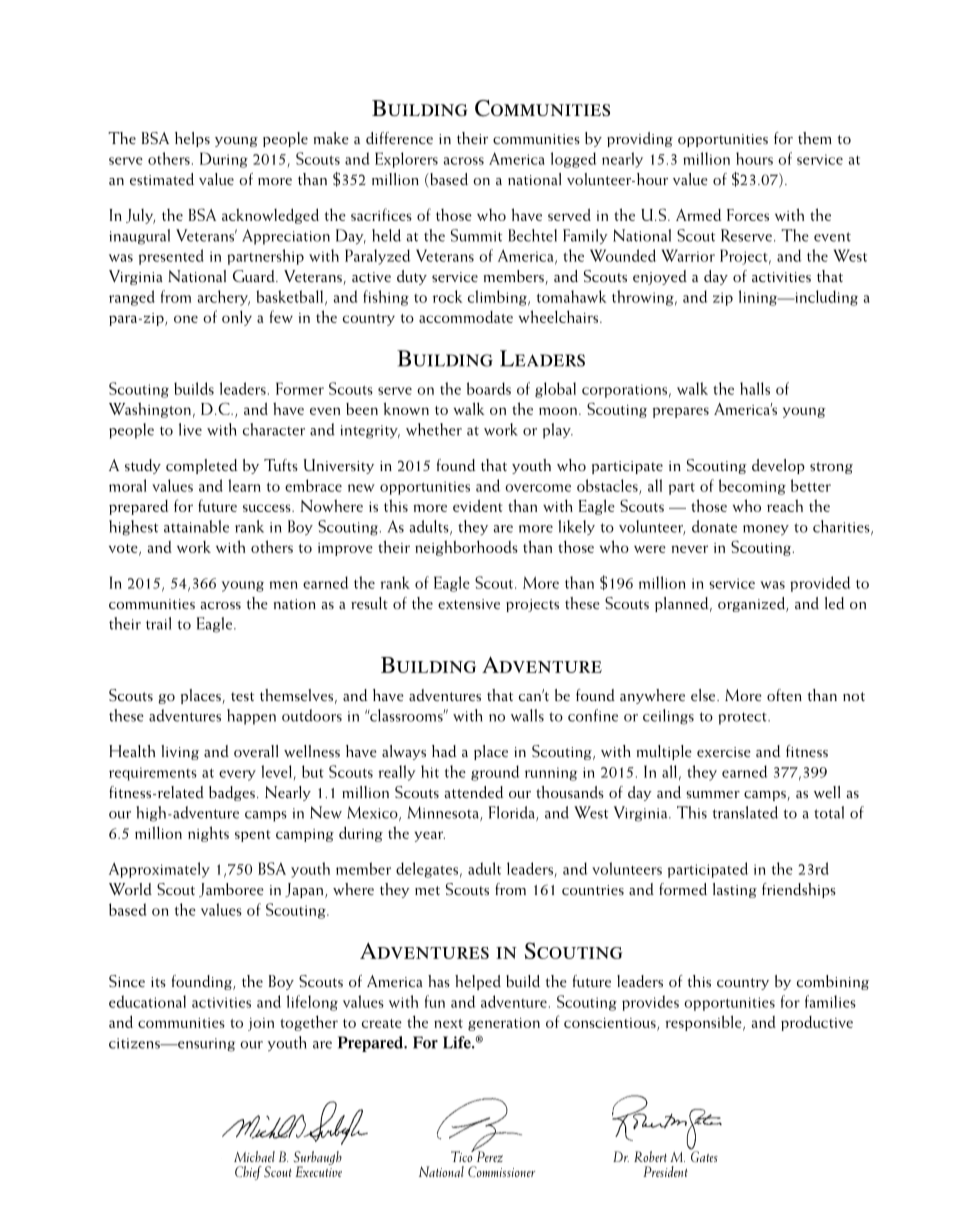  Describe the element at coordinates (406, 160) in the screenshot. I see `Explorers` at that location.
